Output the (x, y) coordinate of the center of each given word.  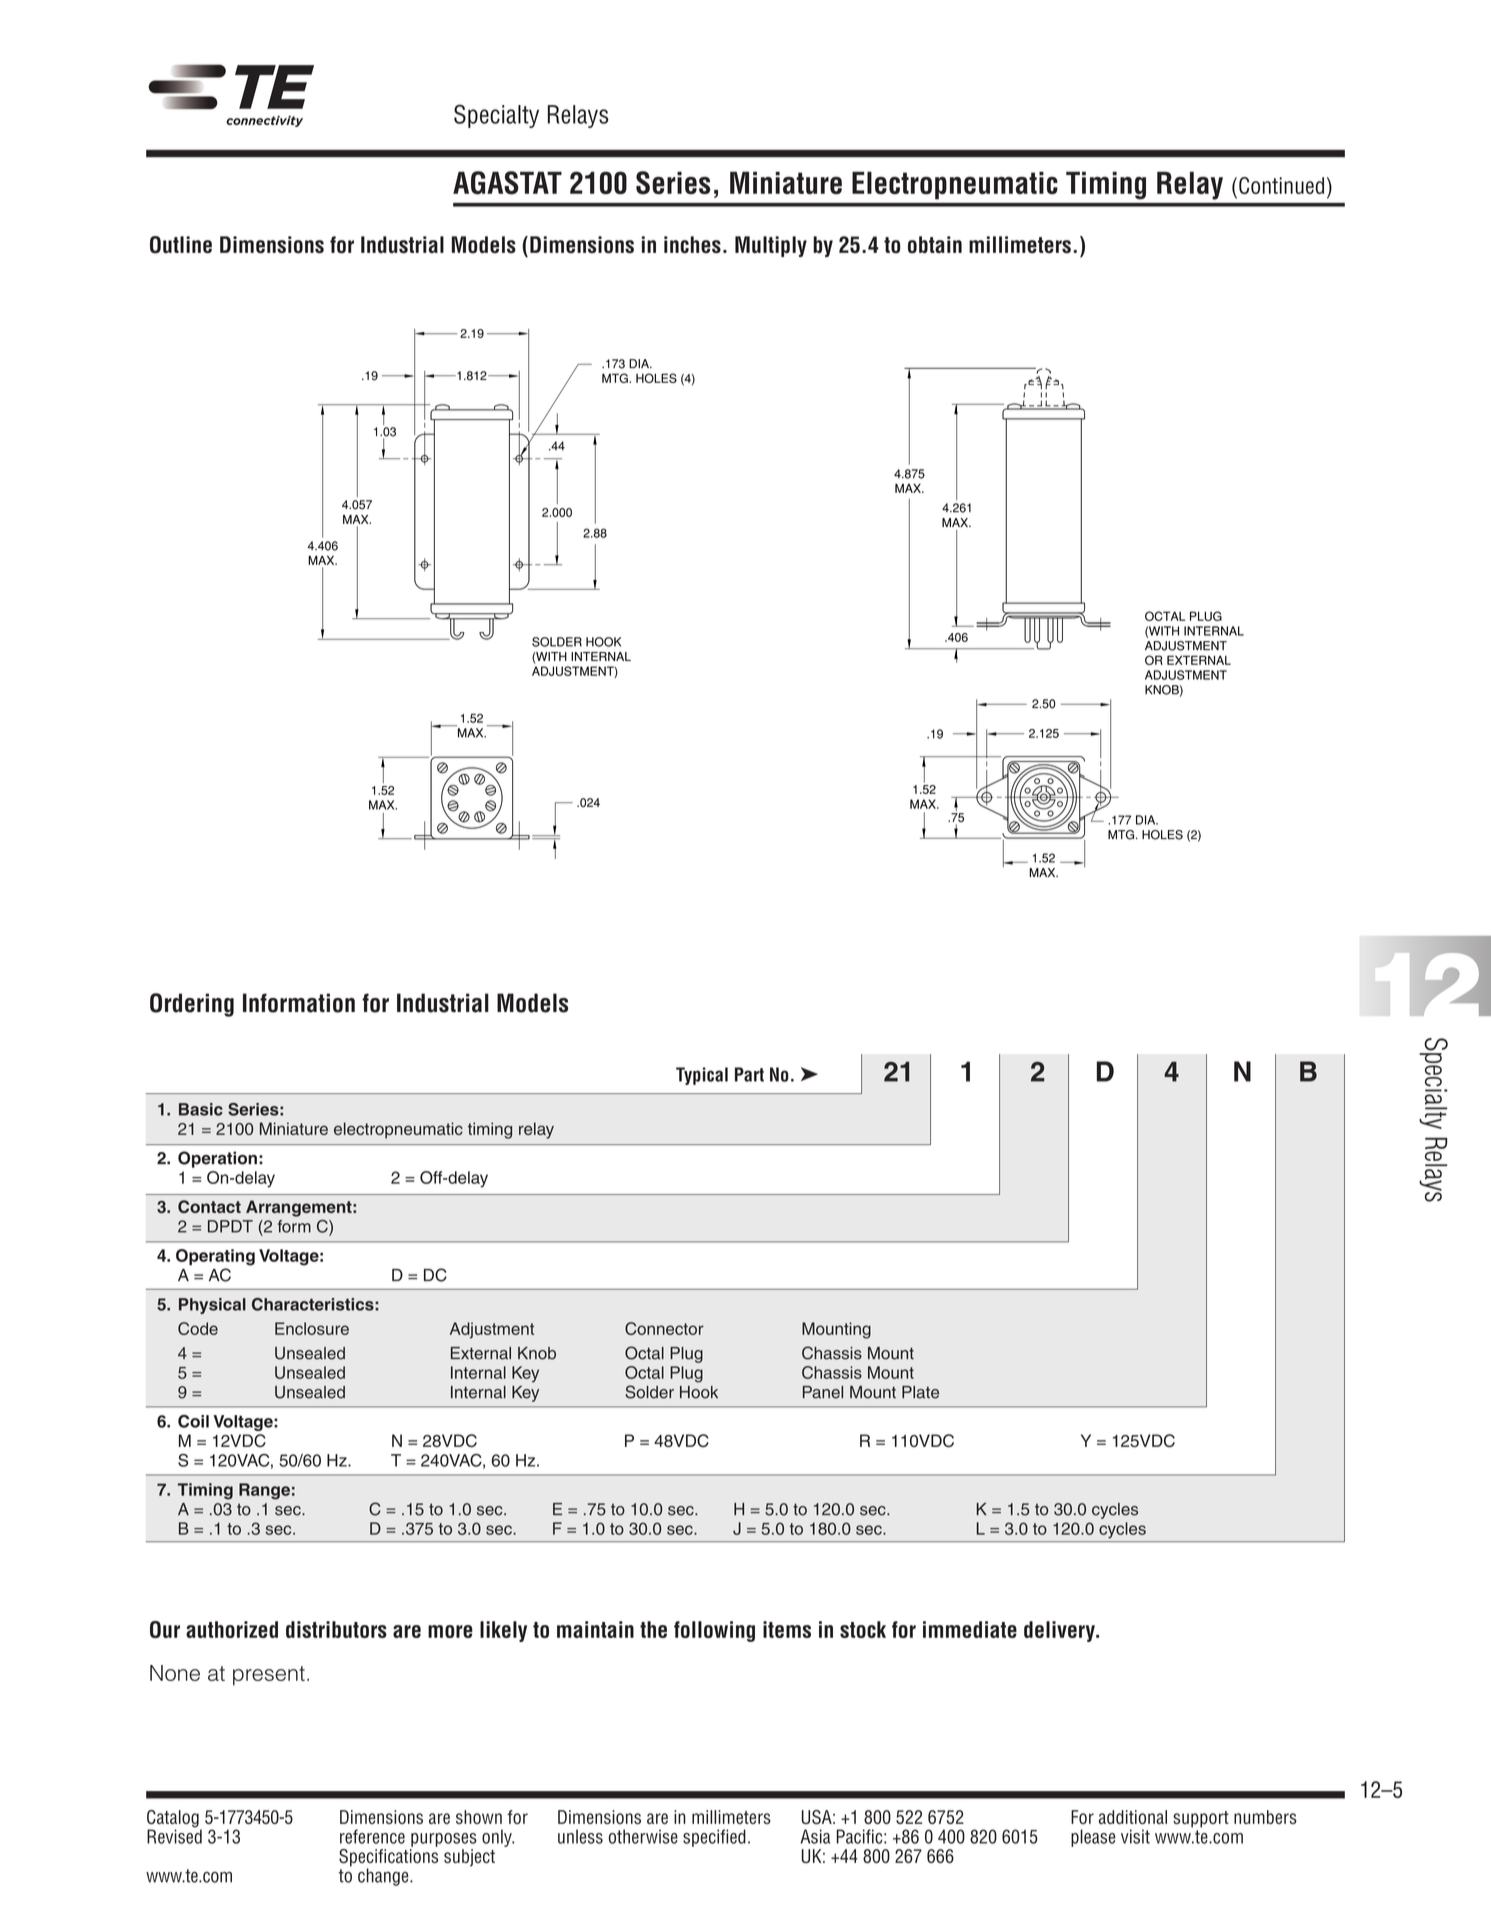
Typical (702, 1076)
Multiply (771, 246)
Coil (193, 1421)
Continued (1281, 185)
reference (372, 1836)
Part (749, 1074)
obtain (935, 245)
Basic (201, 1109)
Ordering (192, 1005)
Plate (920, 1392)
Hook (699, 1392)
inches (692, 245)
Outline (181, 245)
